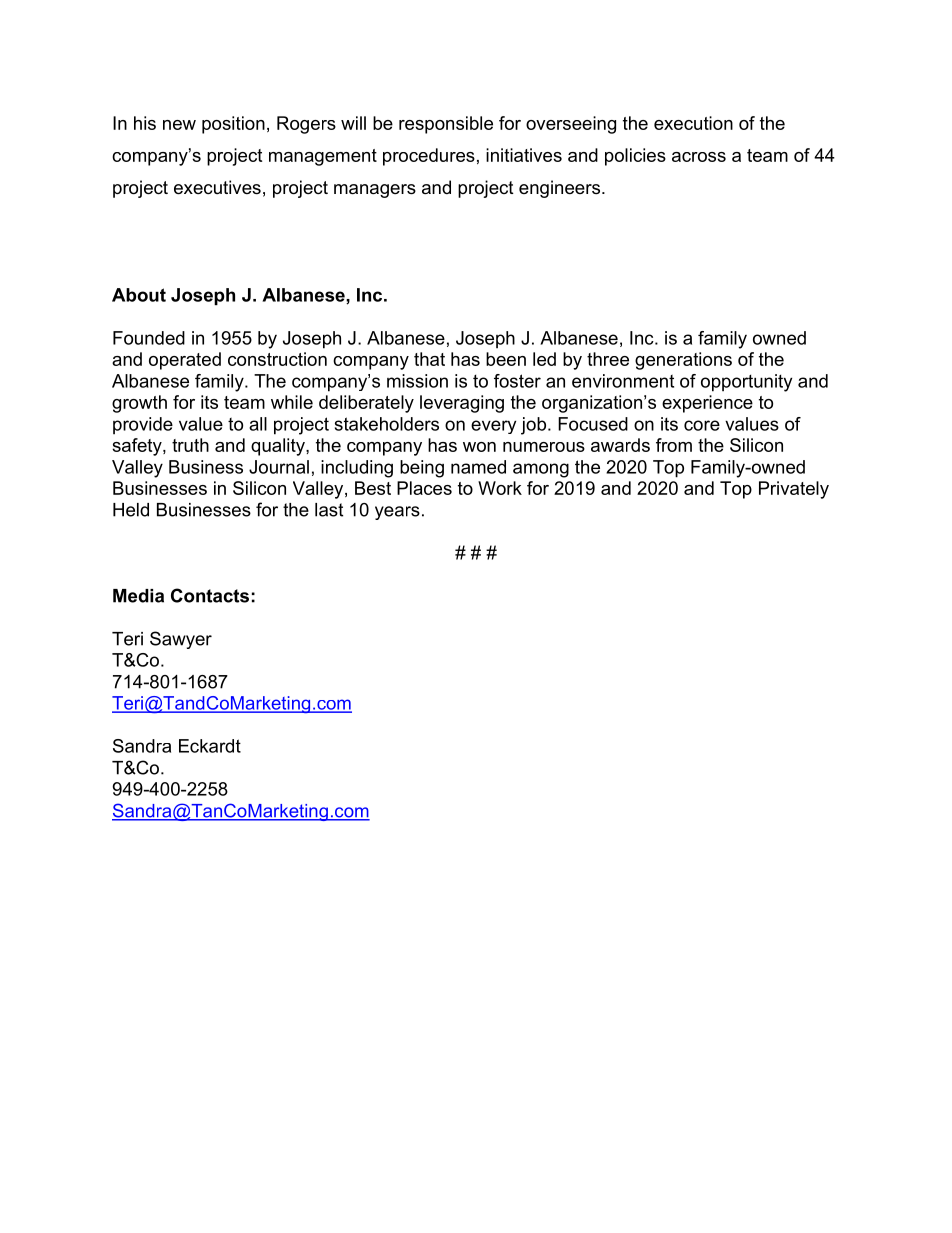 The height and width of the document is (1233, 952). Describe the element at coordinates (139, 295) in the document. I see `About` at that location.
